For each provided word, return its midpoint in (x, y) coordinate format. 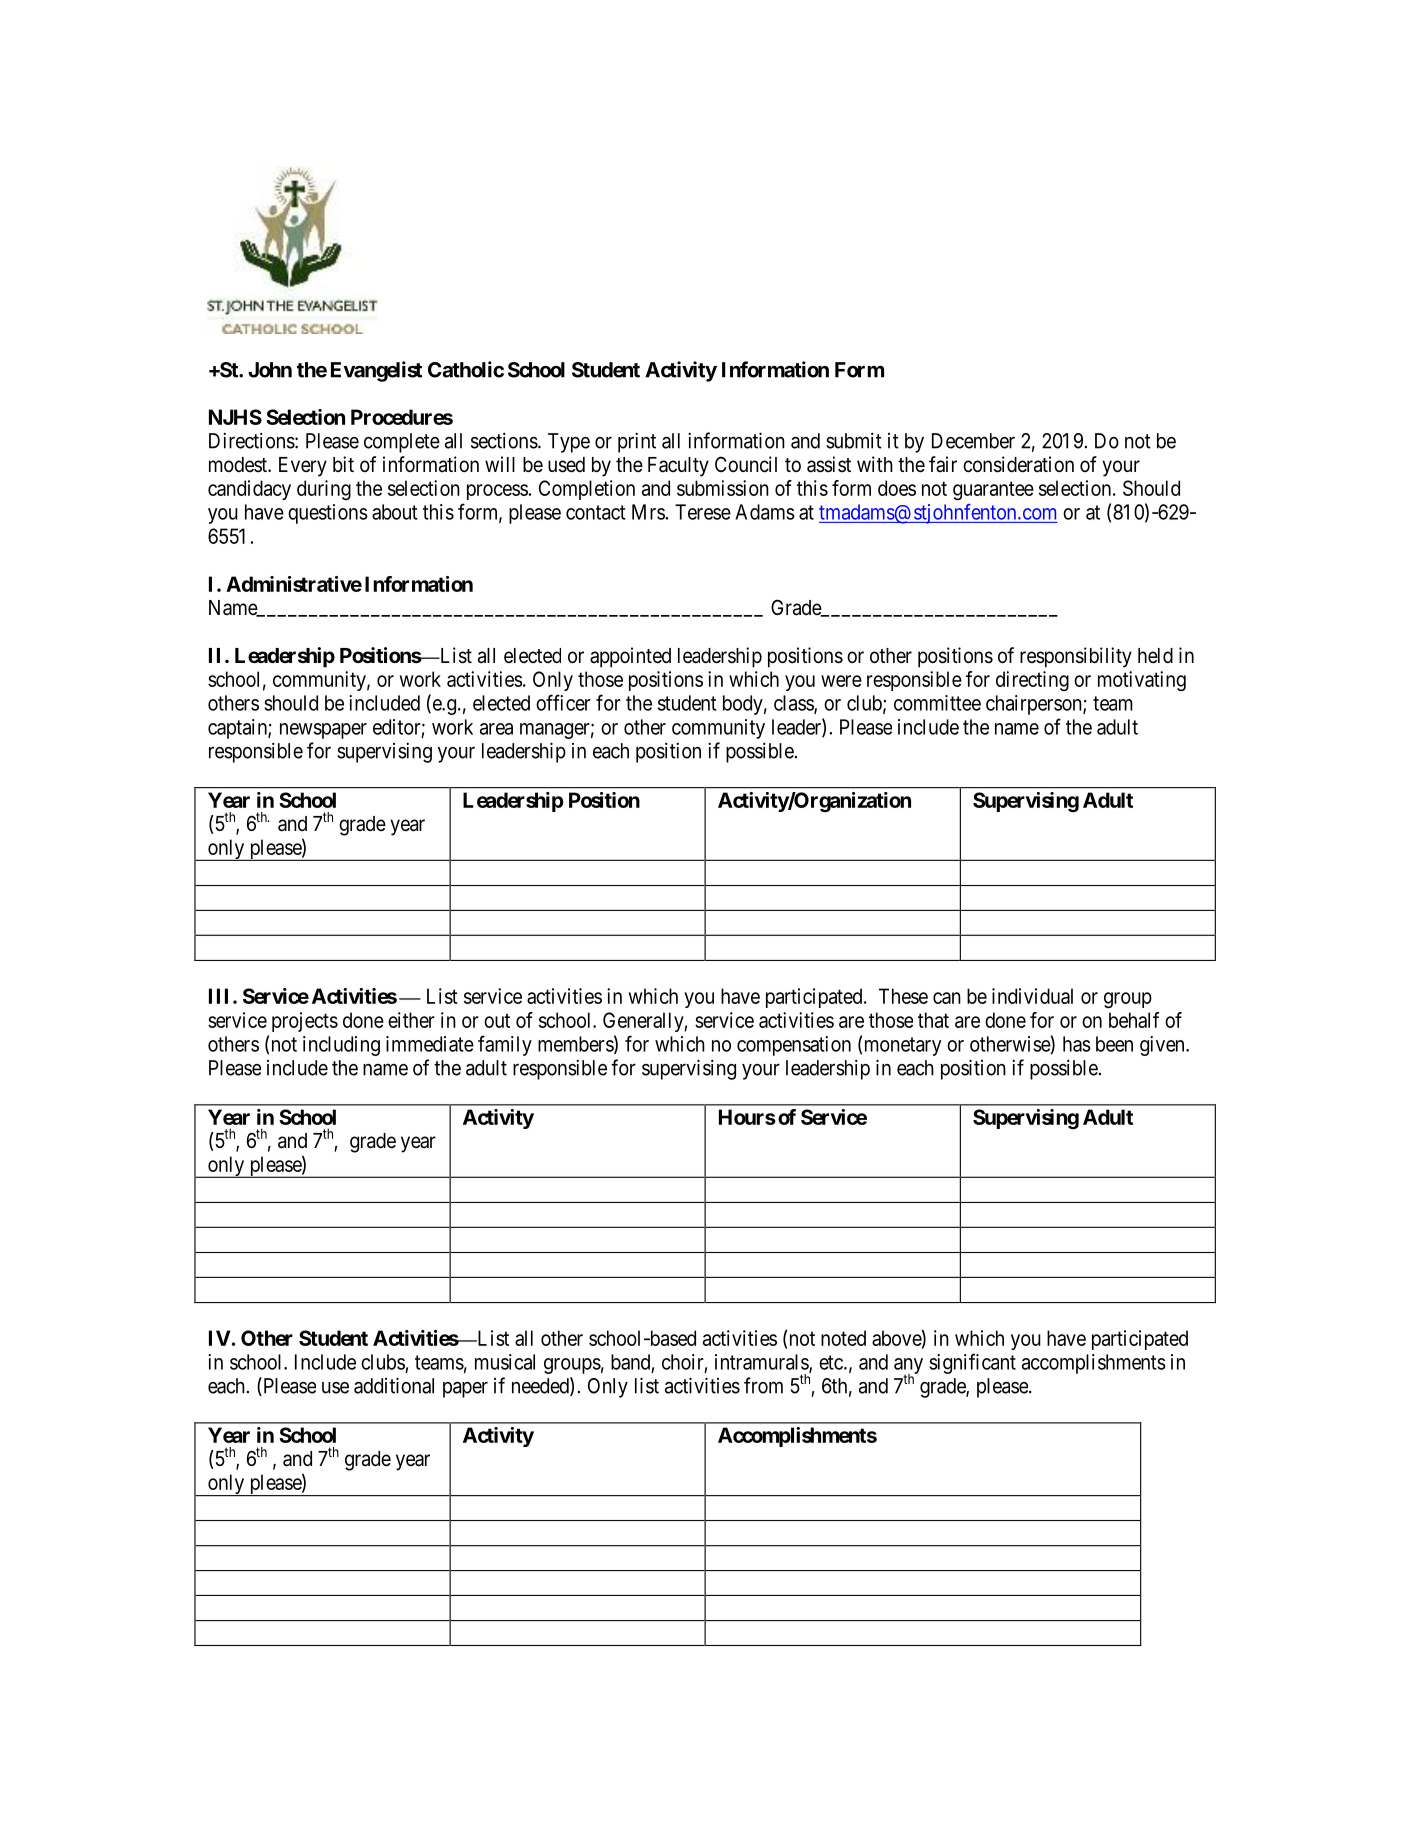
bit (343, 464)
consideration (1018, 464)
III (221, 996)
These (903, 996)
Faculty (678, 467)
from (763, 1385)
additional (394, 1385)
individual (1032, 996)
